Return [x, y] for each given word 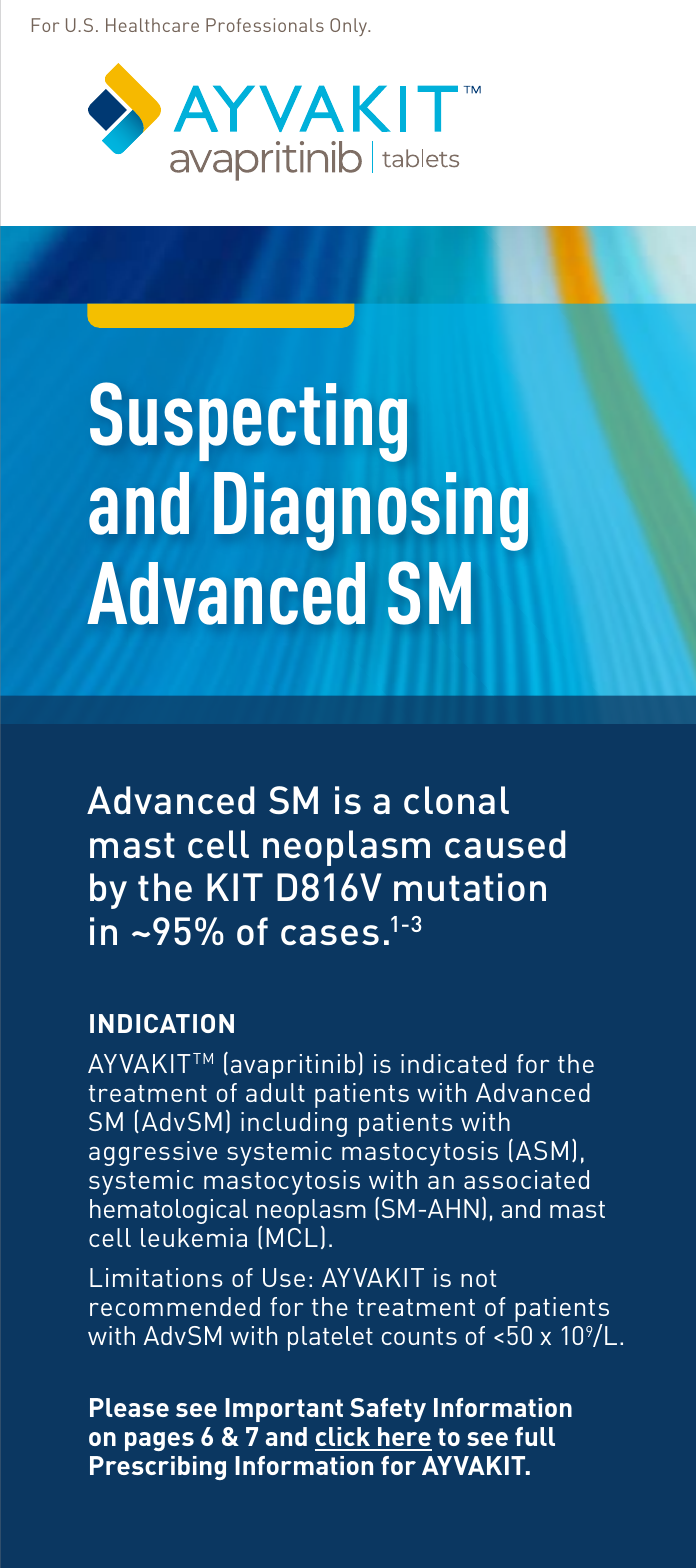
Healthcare [152, 25]
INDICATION [162, 1023]
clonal [456, 800]
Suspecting [248, 422]
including [294, 1124]
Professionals [265, 25]
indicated [453, 1063]
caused [505, 844]
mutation [470, 887]
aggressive [153, 1153]
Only [350, 27]
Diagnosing [371, 511]
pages [159, 1441]
